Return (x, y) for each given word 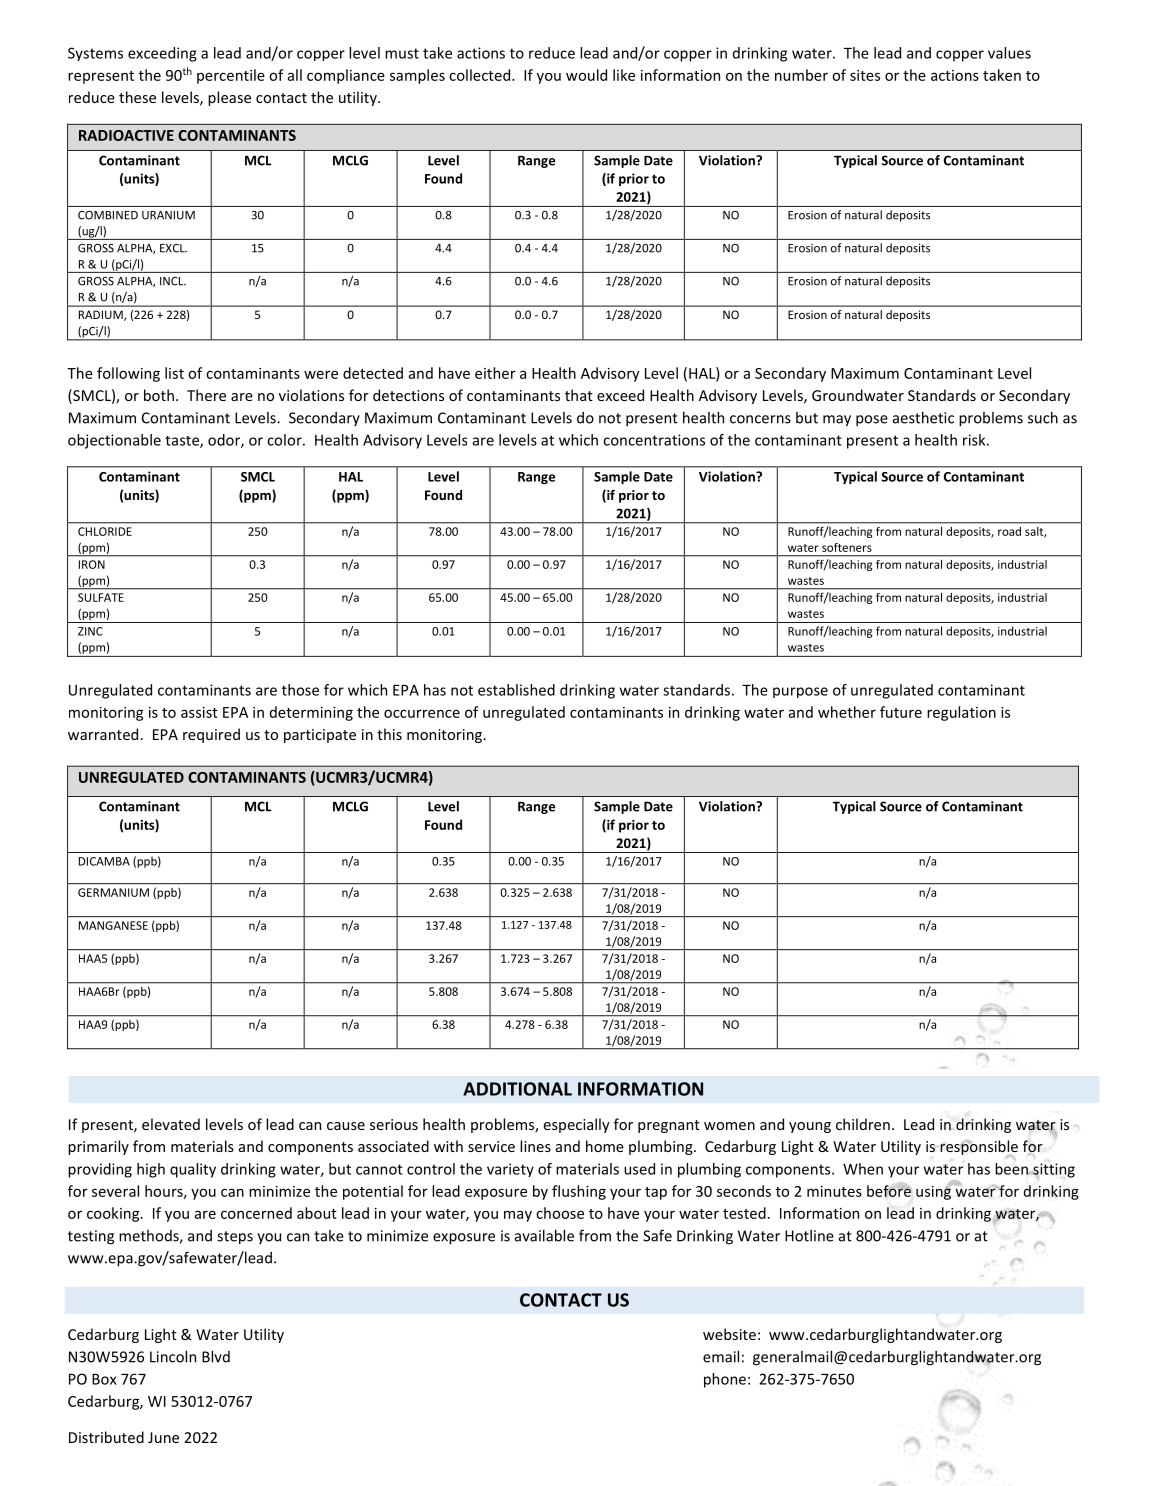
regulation (961, 713)
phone (725, 1380)
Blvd (216, 1356)
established (516, 690)
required (211, 735)
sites (865, 75)
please (229, 98)
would (586, 75)
